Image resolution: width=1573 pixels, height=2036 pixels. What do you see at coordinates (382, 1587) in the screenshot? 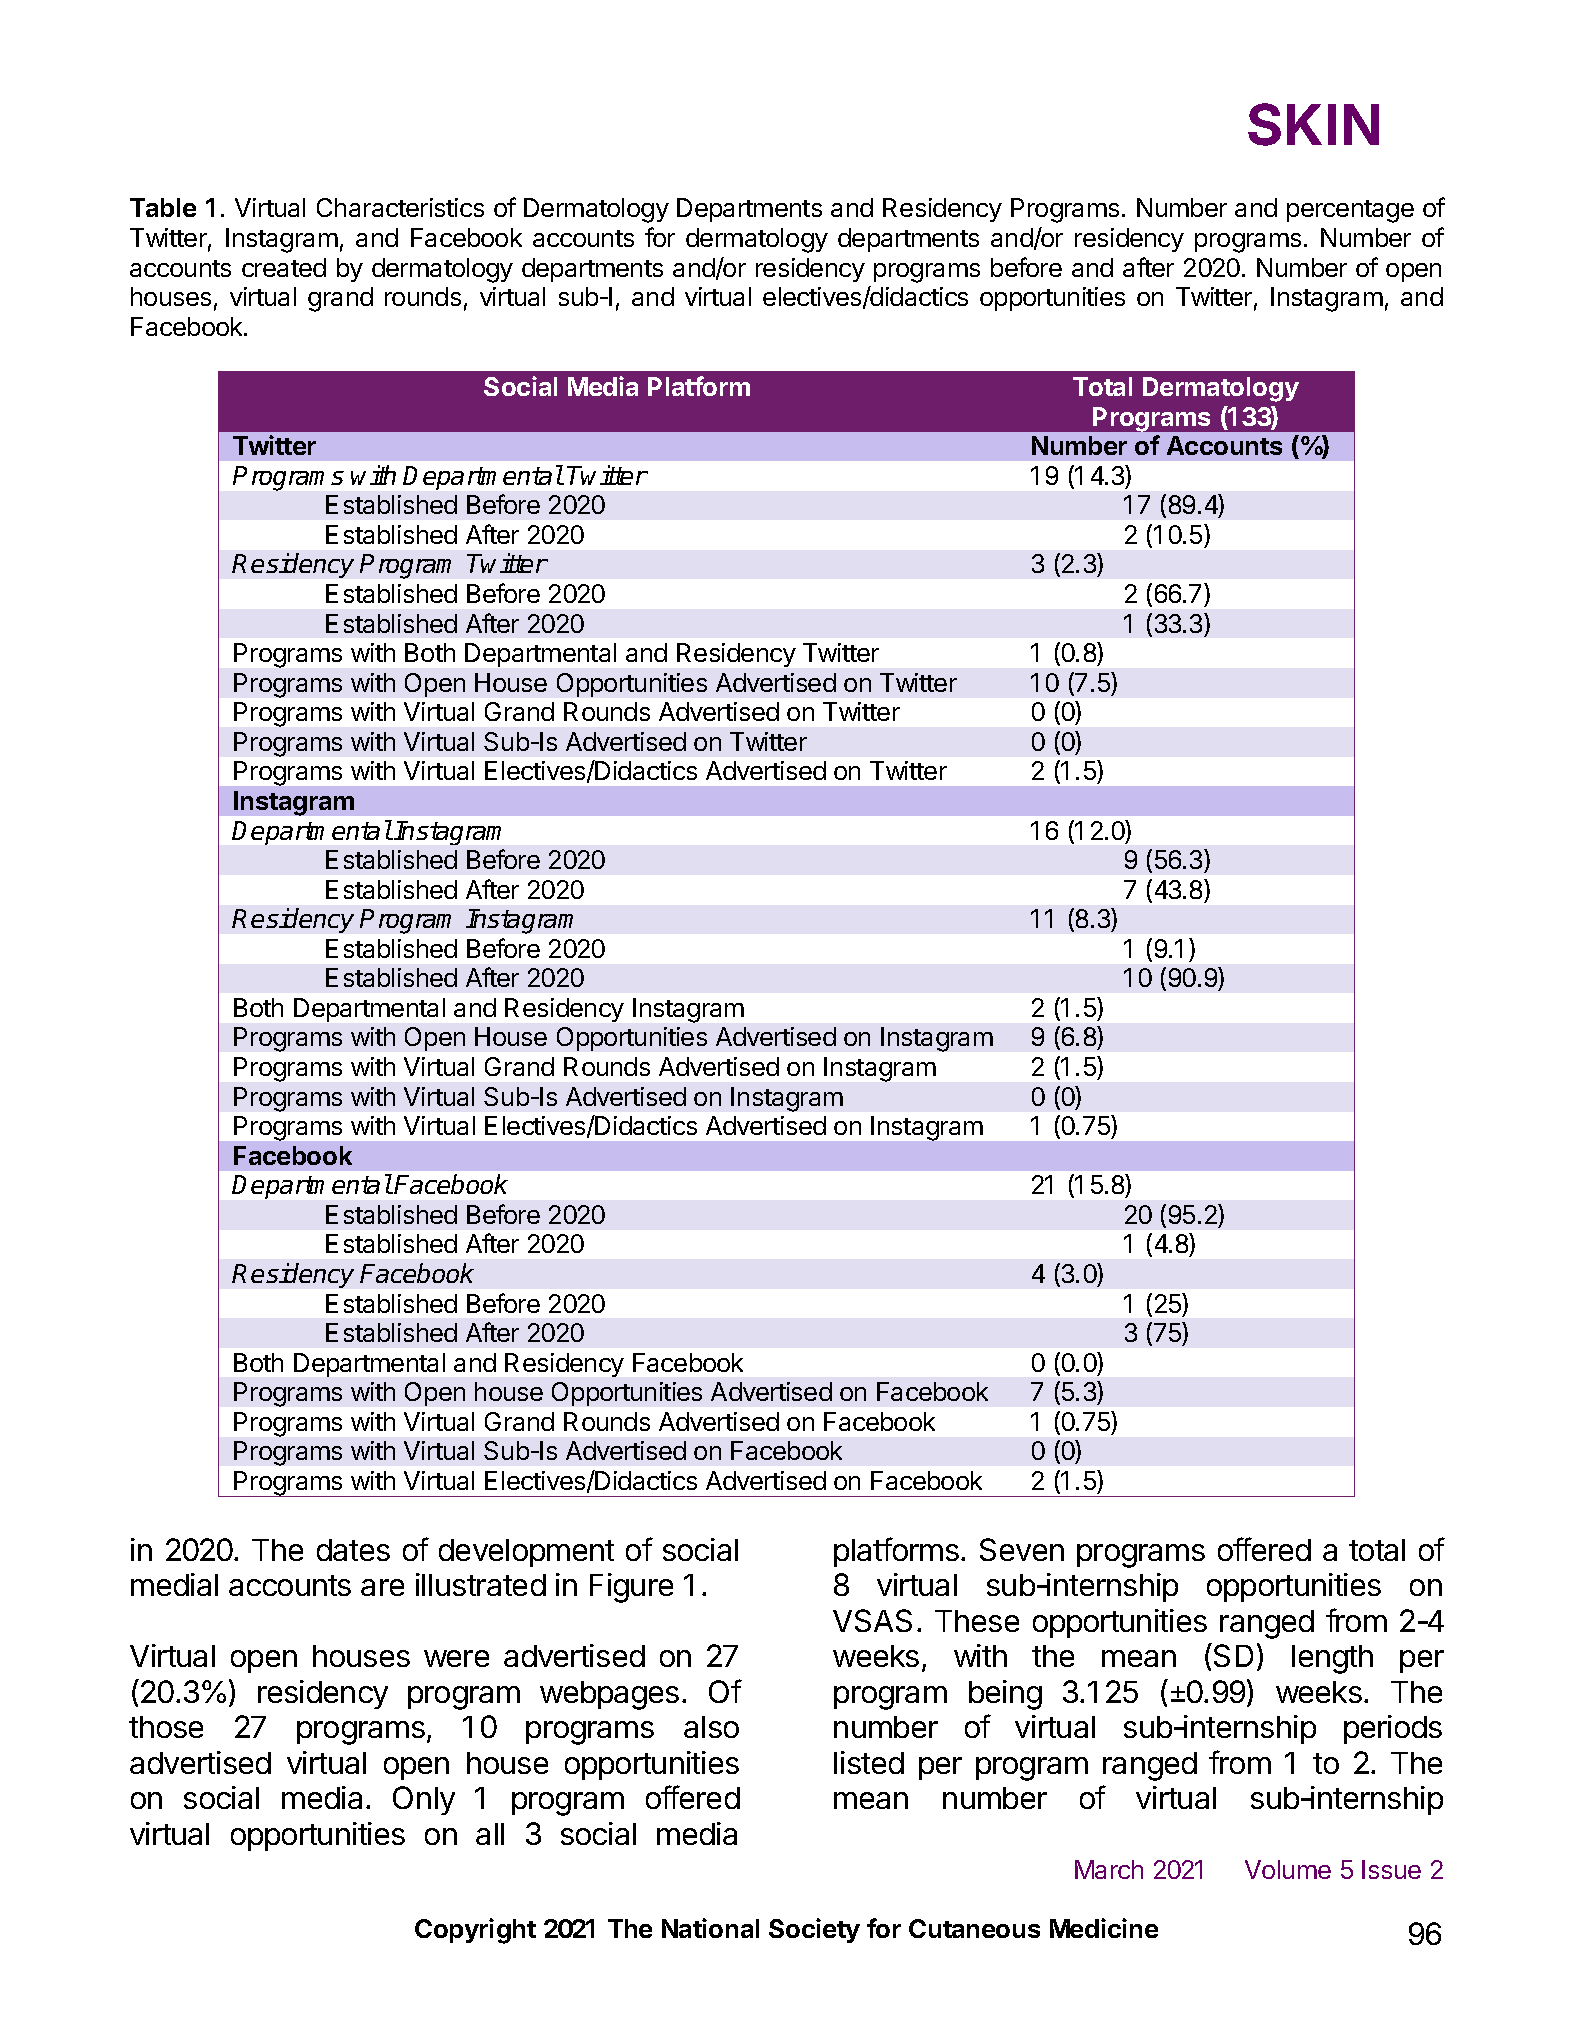
I see `are` at bounding box center [382, 1587].
